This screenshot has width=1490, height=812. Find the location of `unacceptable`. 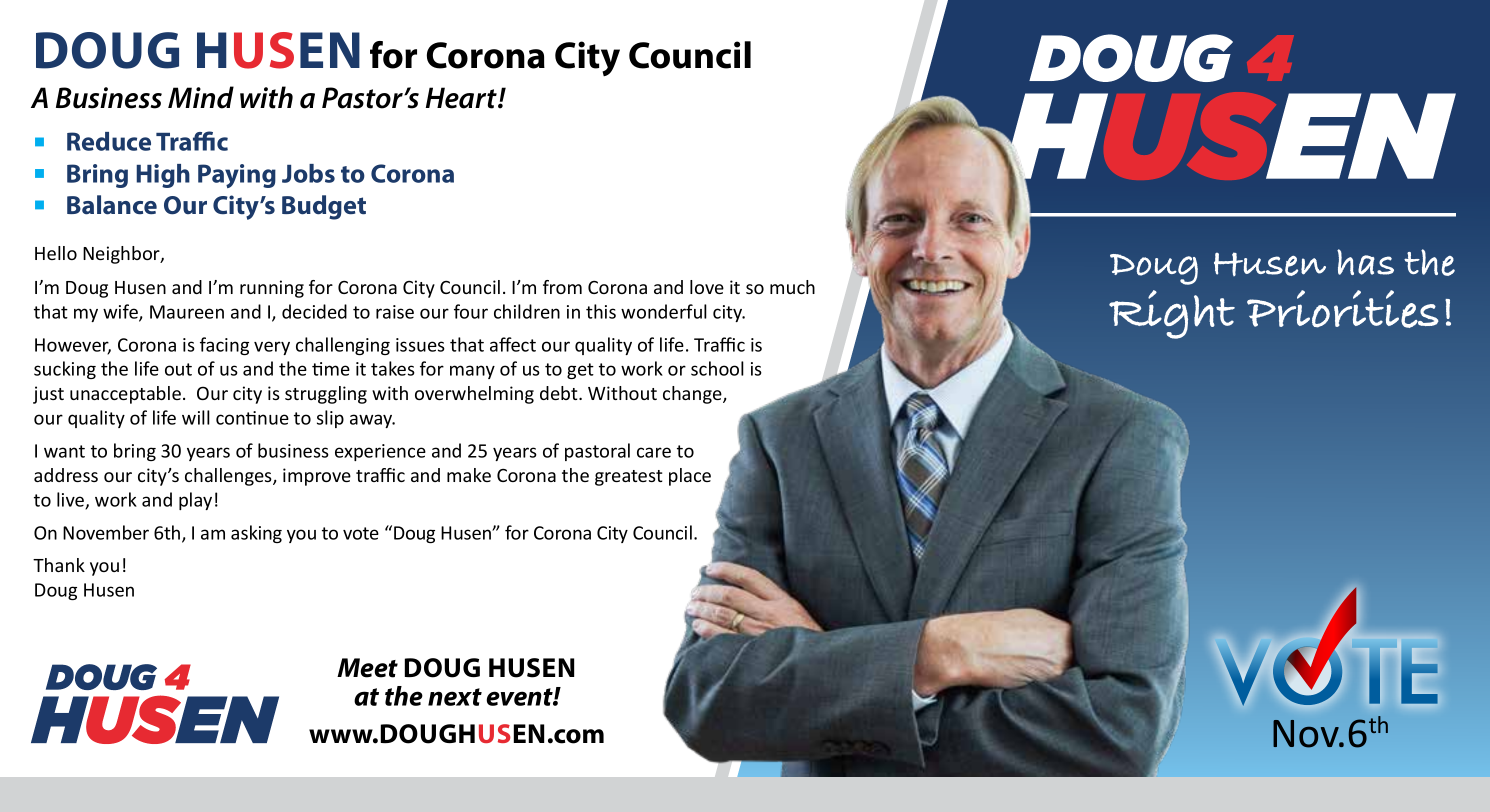

unacceptable is located at coordinates (125, 395).
